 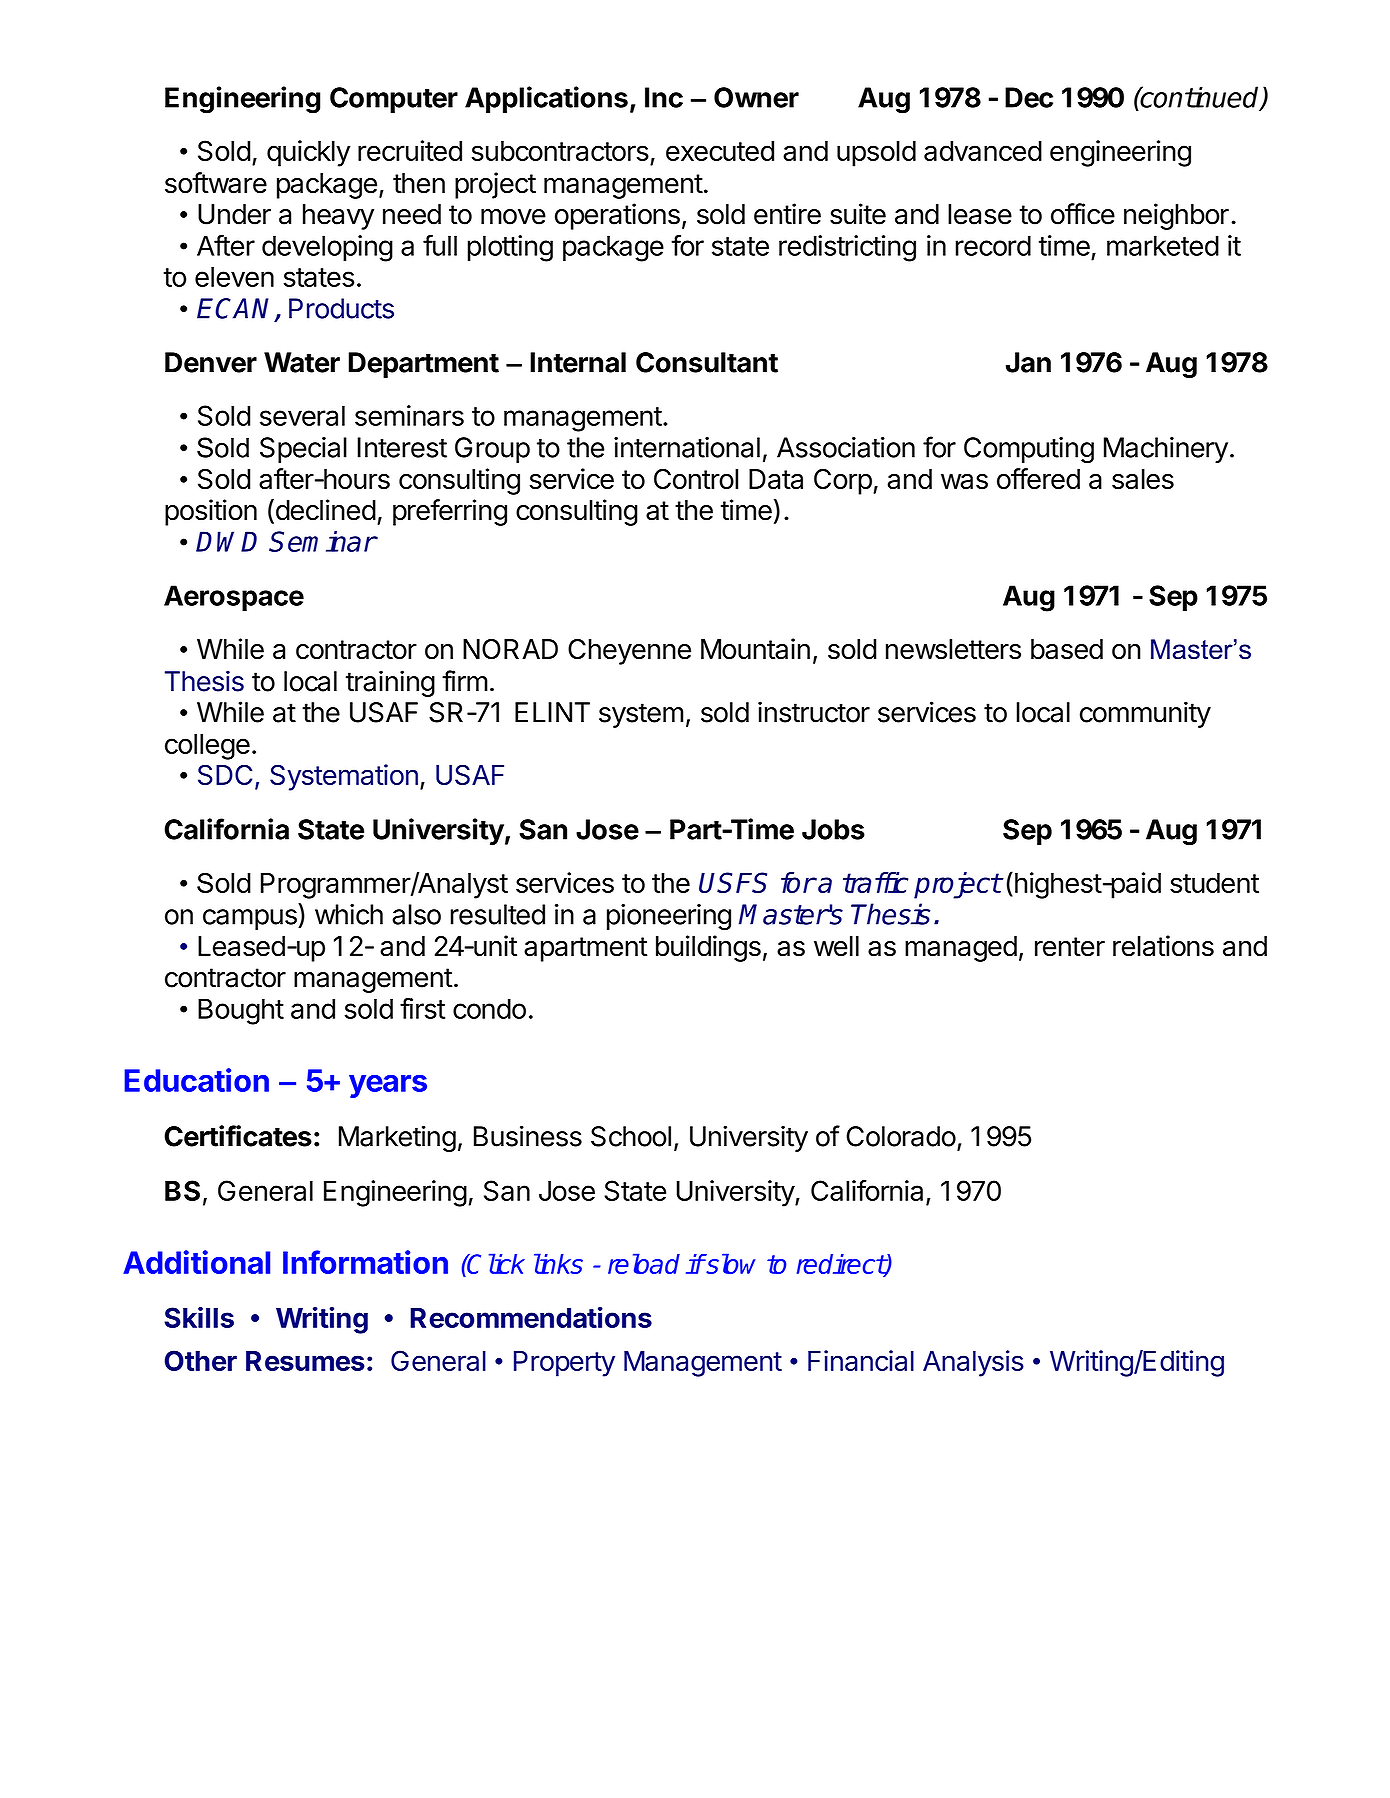 What do you see at coordinates (901, 1136) in the screenshot?
I see `Colorado` at bounding box center [901, 1136].
